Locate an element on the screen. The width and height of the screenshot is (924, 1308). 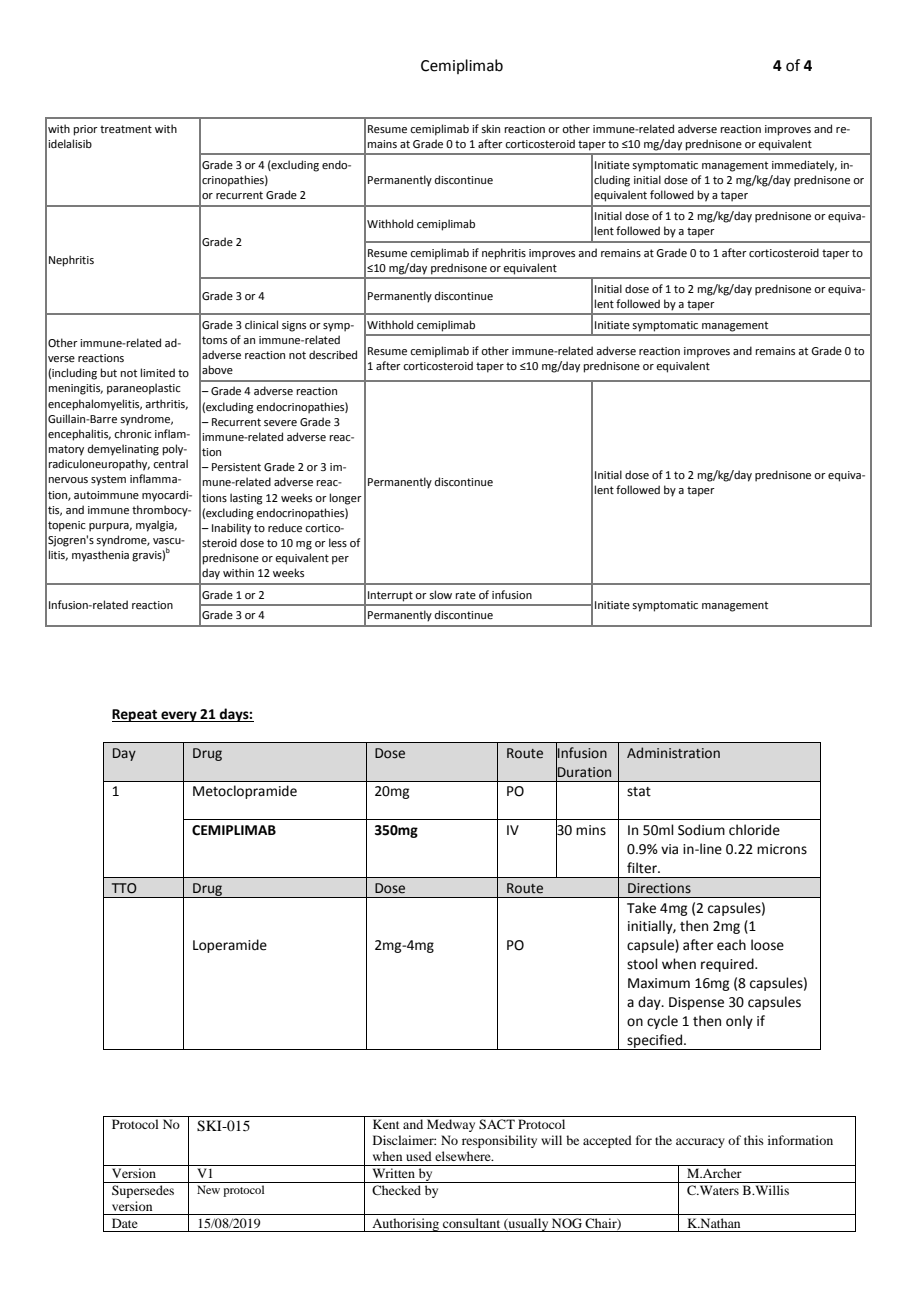
Repeat is located at coordinates (136, 715).
